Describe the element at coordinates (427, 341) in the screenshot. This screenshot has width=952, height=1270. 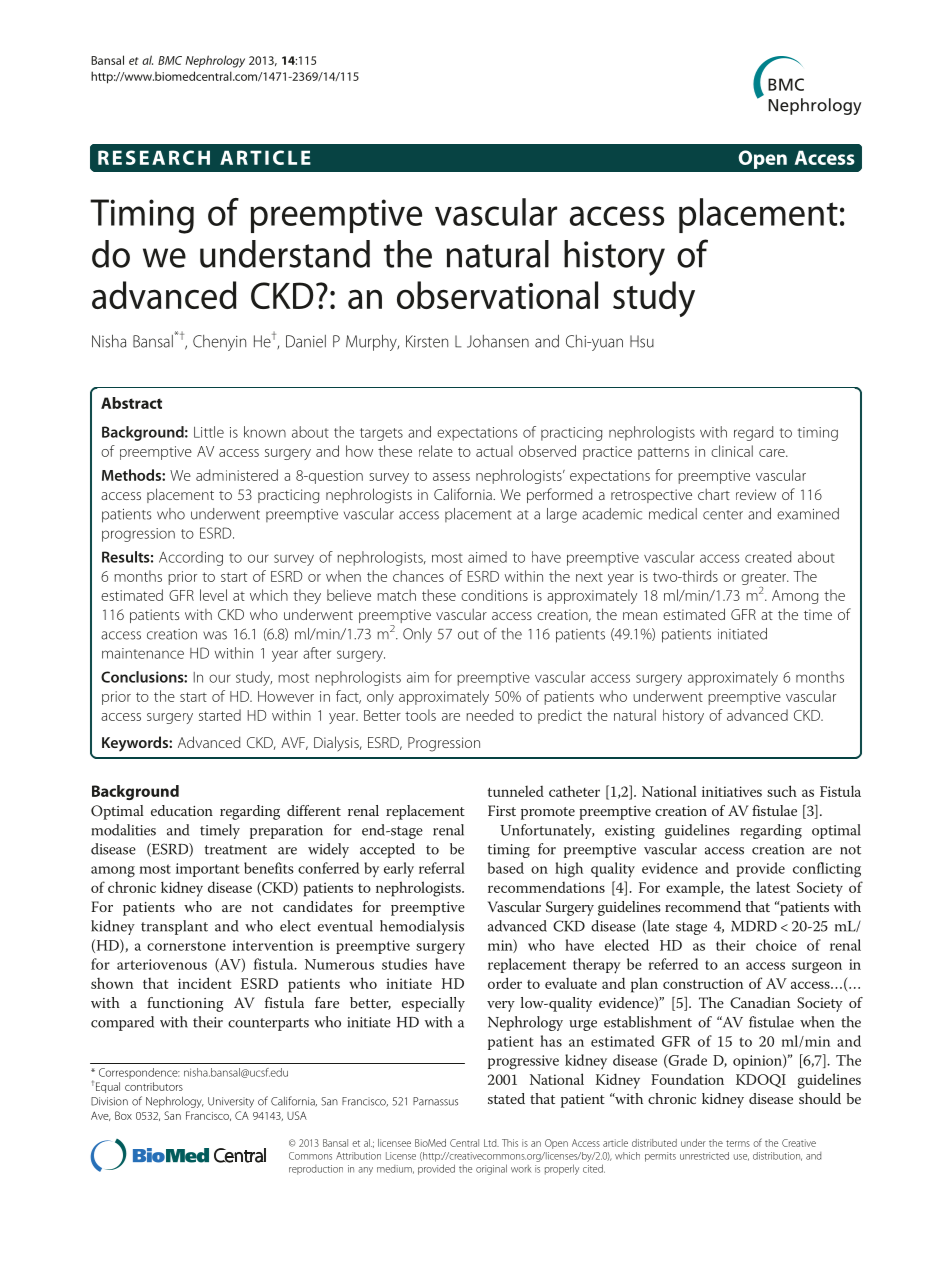
I see `Kirsten` at that location.
